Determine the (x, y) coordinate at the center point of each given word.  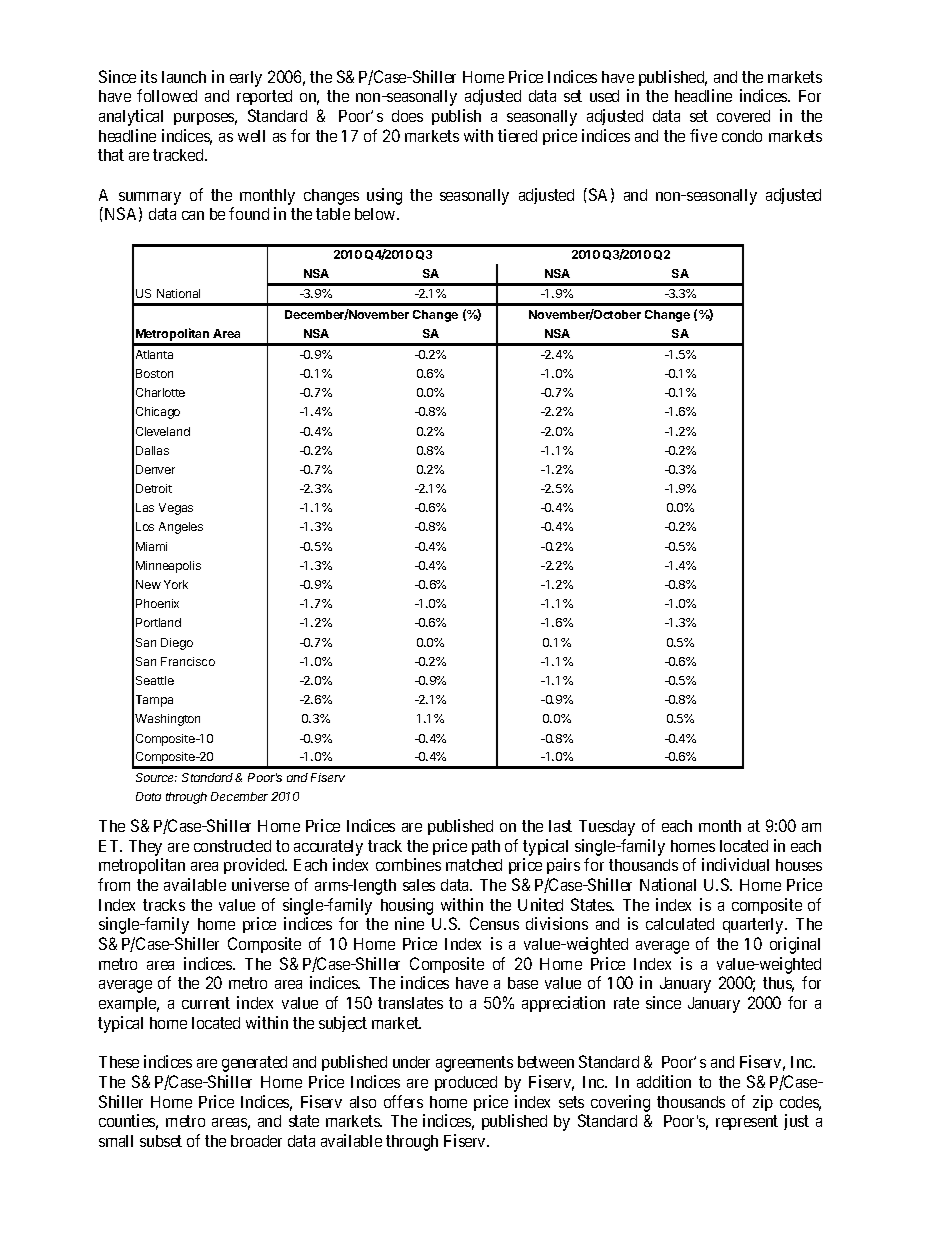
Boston (154, 373)
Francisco (188, 661)
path (486, 847)
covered (743, 116)
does (407, 116)
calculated (680, 924)
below (376, 214)
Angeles (181, 528)
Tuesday (607, 828)
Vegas (176, 509)
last (560, 826)
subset (161, 1141)
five (703, 135)
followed (167, 95)
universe (260, 884)
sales (419, 885)
